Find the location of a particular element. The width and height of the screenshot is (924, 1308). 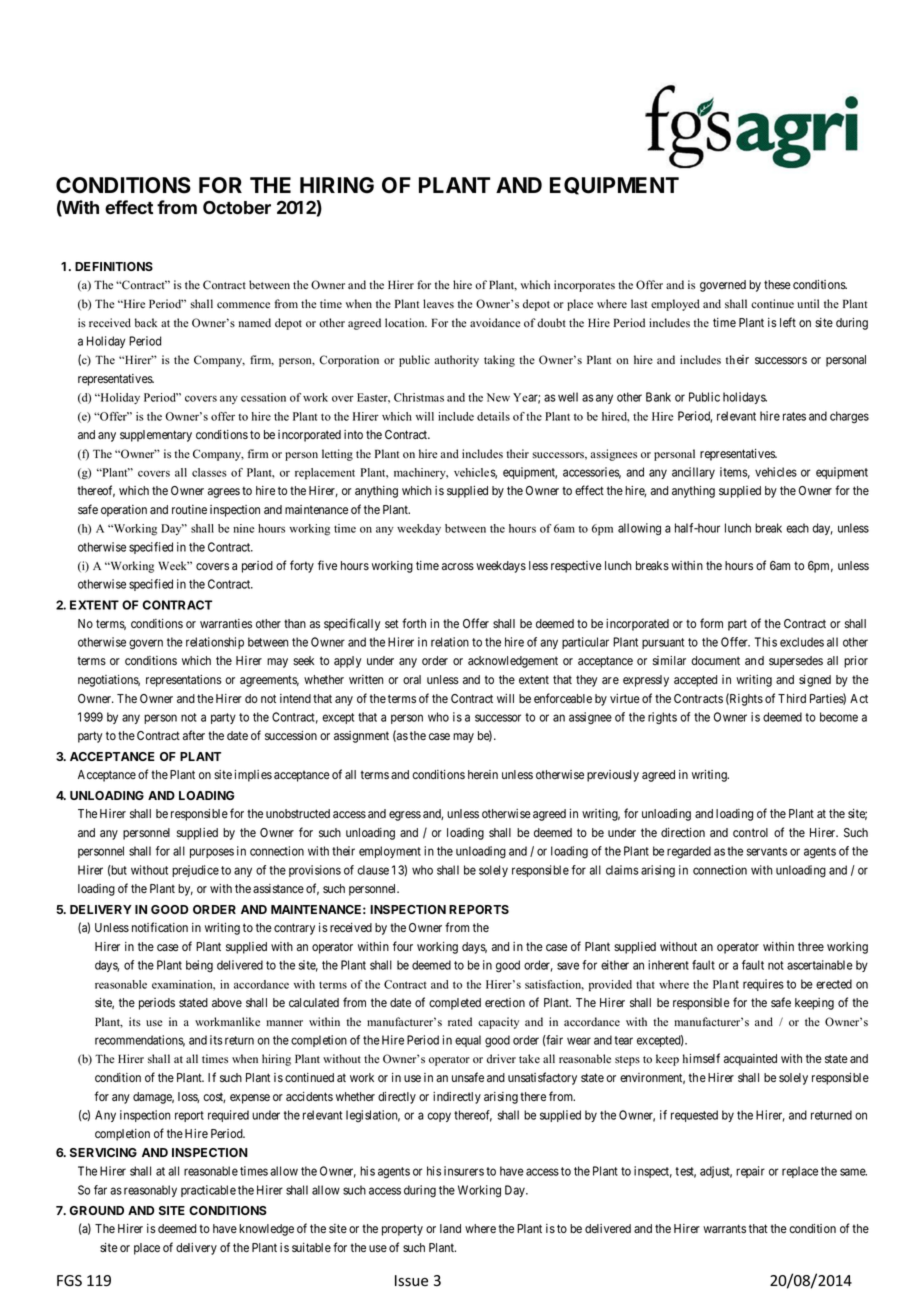

Third is located at coordinates (792, 698).
